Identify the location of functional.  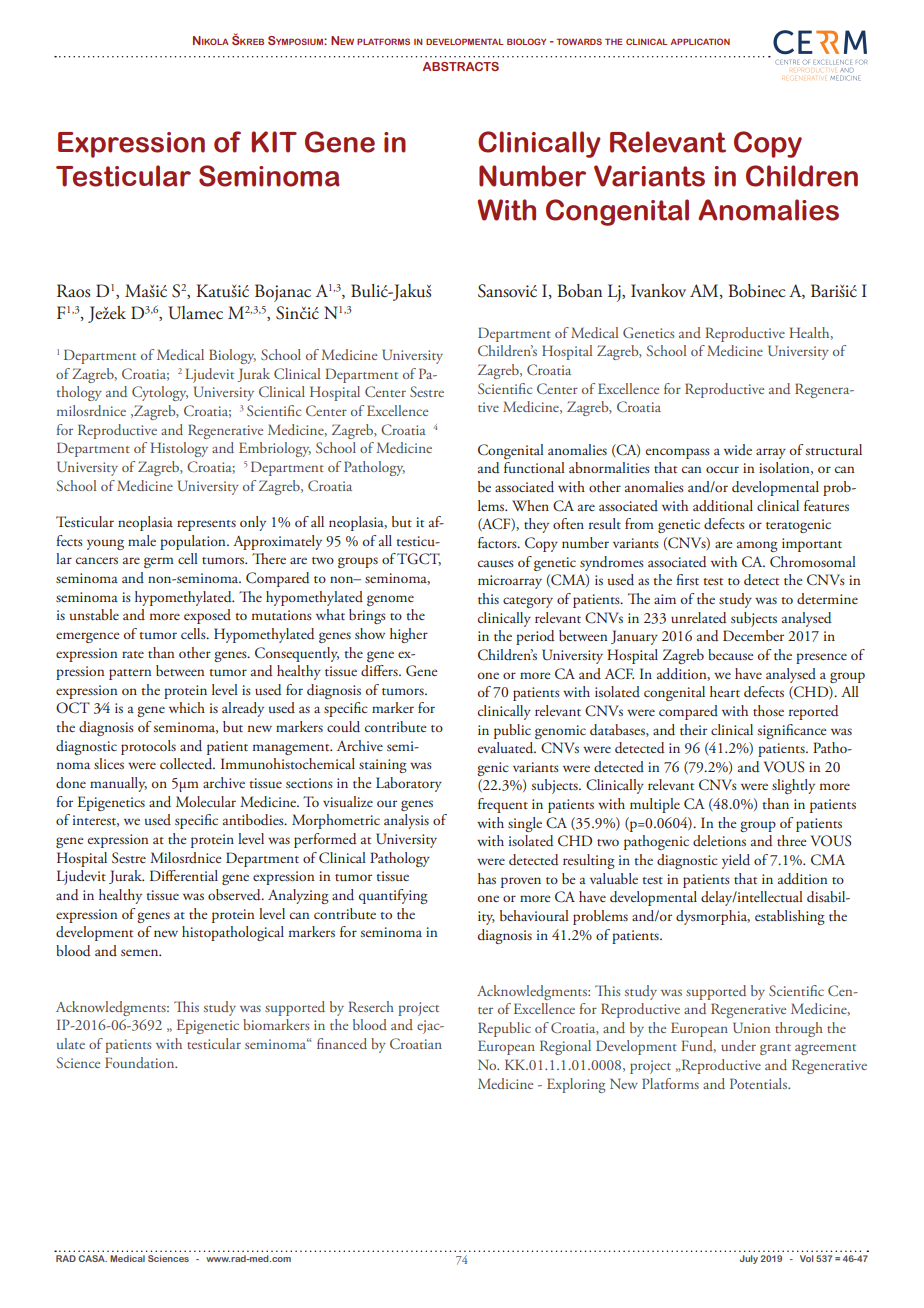
(534, 467).
